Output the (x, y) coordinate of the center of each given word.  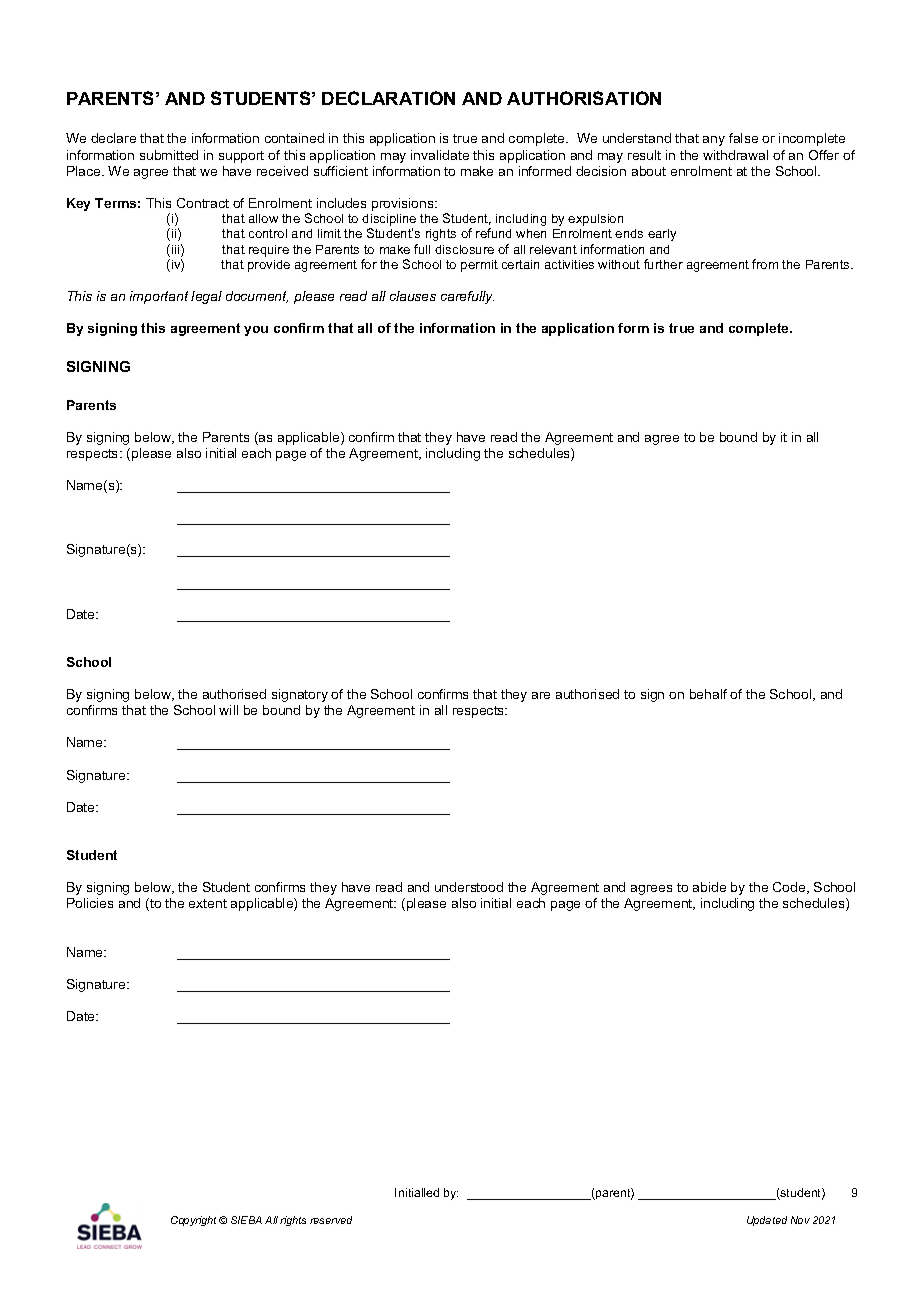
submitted (169, 155)
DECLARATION (388, 98)
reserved (331, 1220)
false (743, 138)
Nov (800, 1220)
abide (709, 887)
